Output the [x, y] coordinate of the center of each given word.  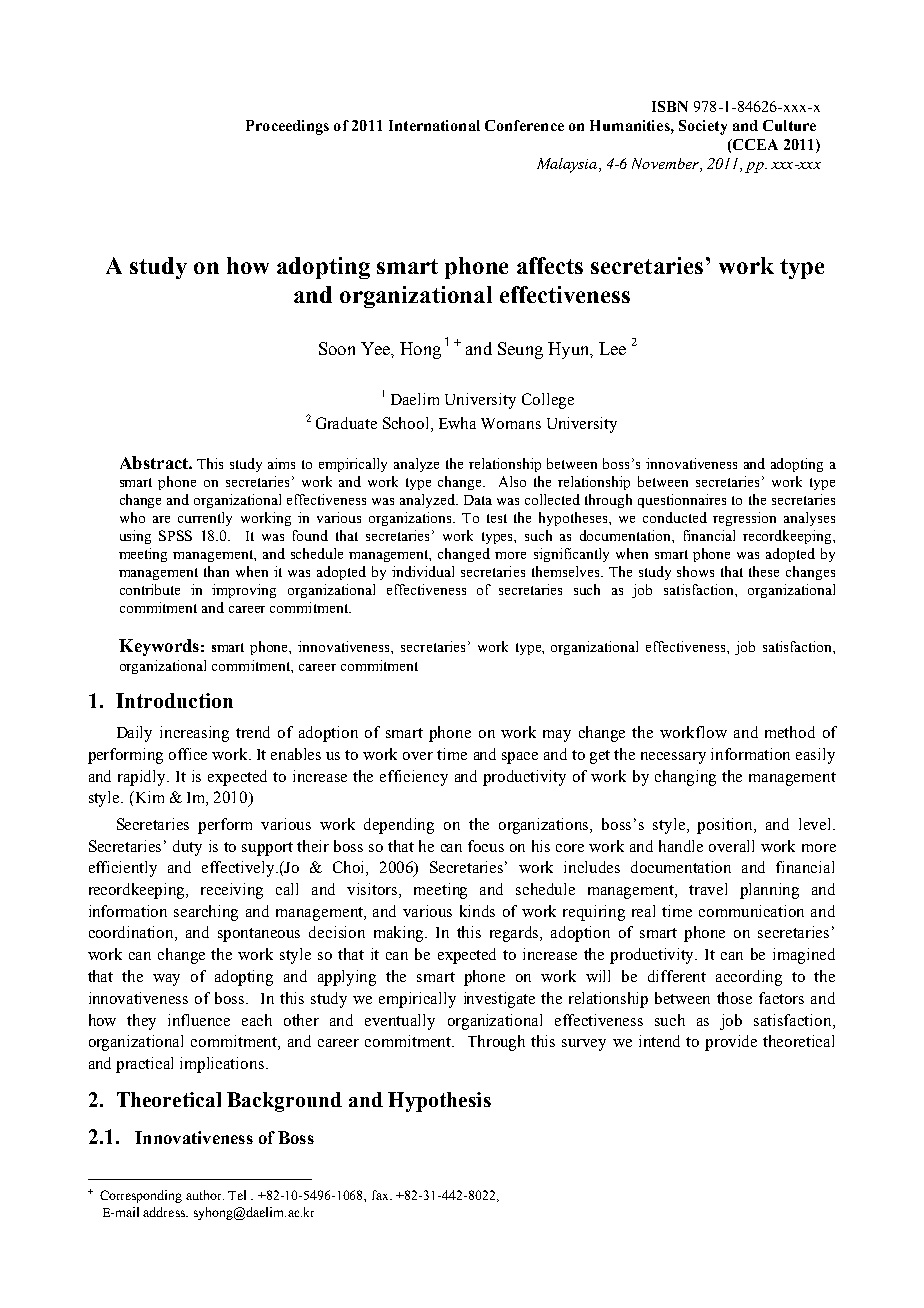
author [205, 1195]
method [790, 732]
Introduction [174, 700]
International [434, 125]
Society [703, 127]
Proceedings [287, 127]
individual [423, 571]
